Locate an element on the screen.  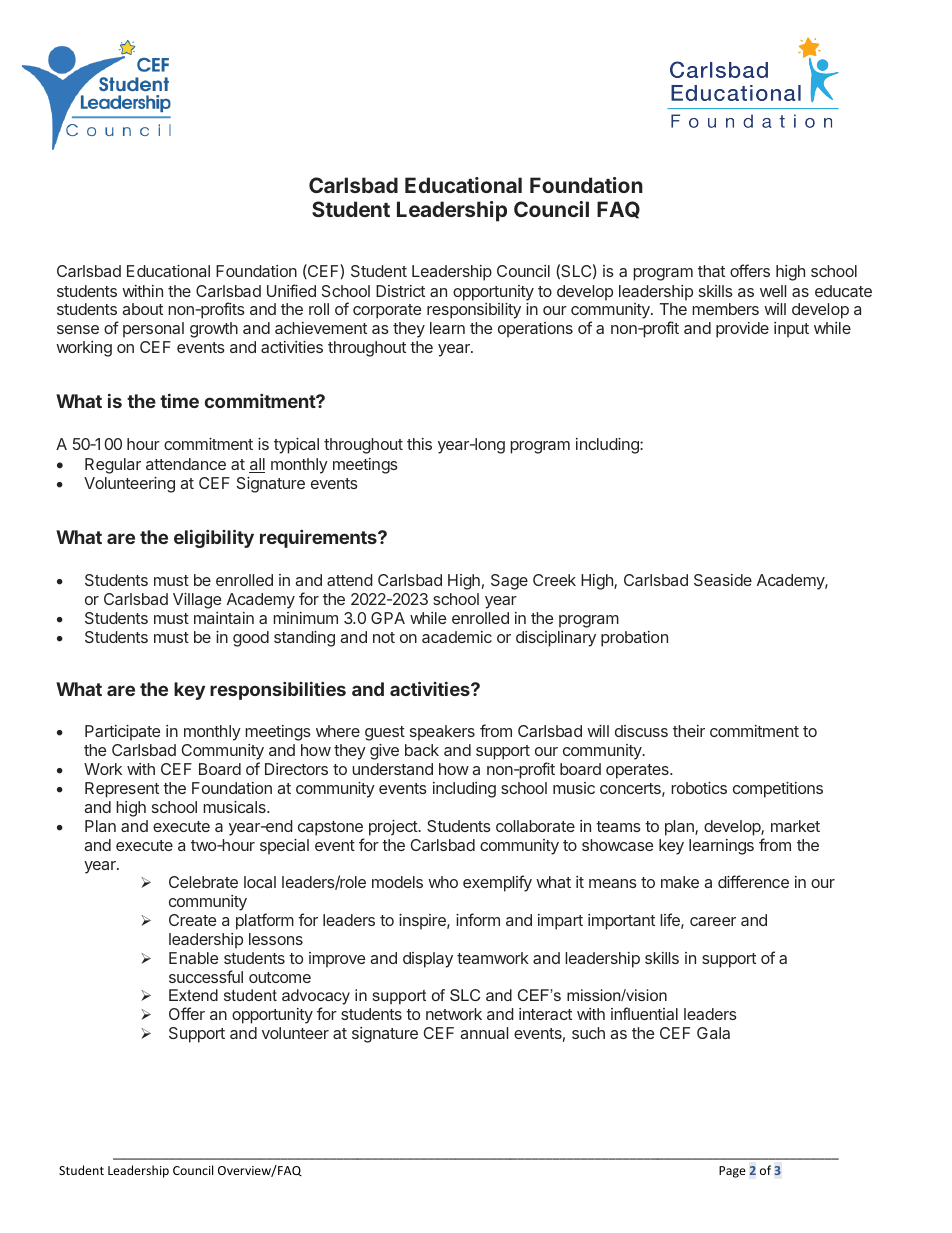
inform is located at coordinates (478, 919).
